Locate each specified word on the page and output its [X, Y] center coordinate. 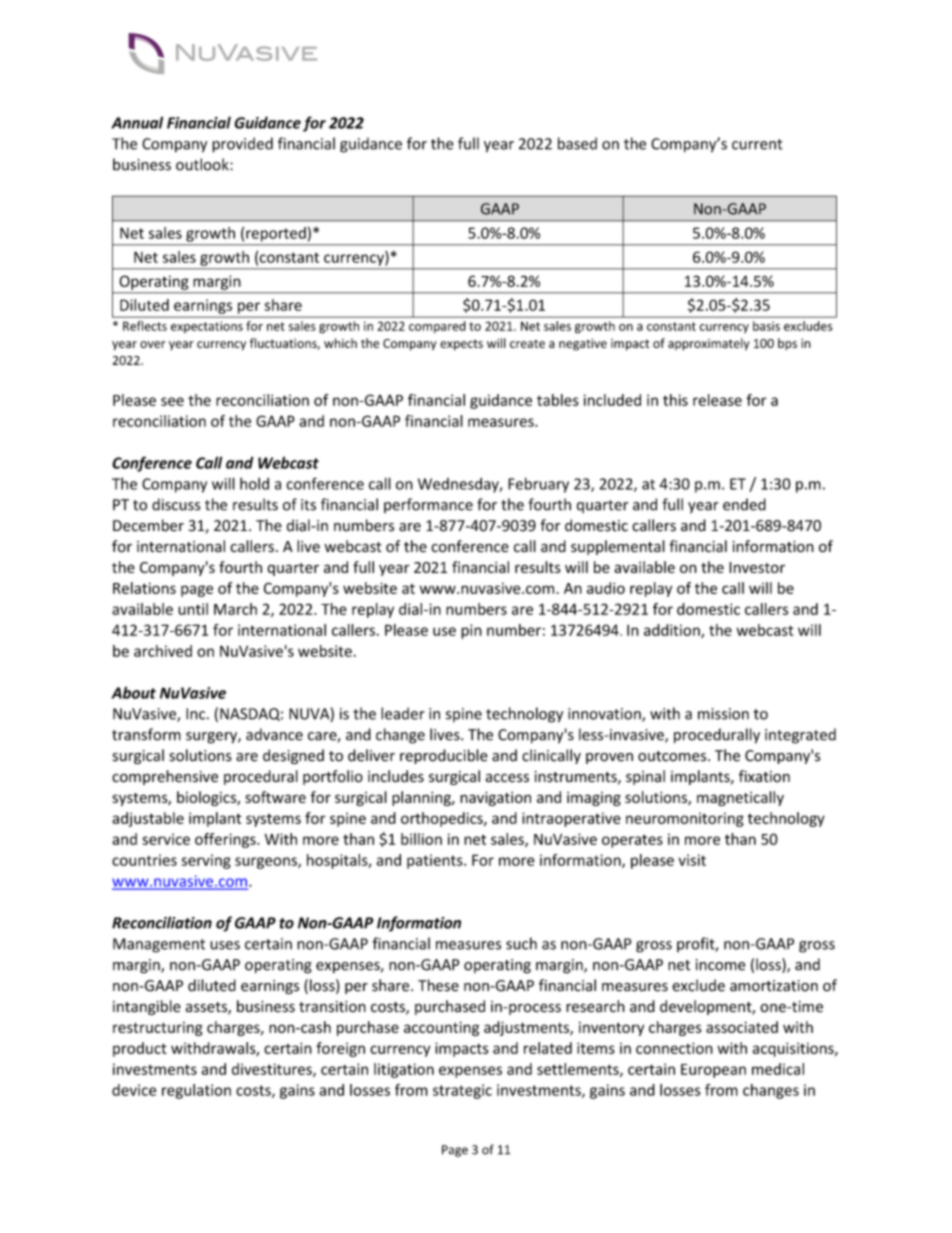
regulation [196, 1091]
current [757, 144]
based [577, 143]
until [193, 609]
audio [606, 588]
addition [673, 631]
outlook [203, 164]
